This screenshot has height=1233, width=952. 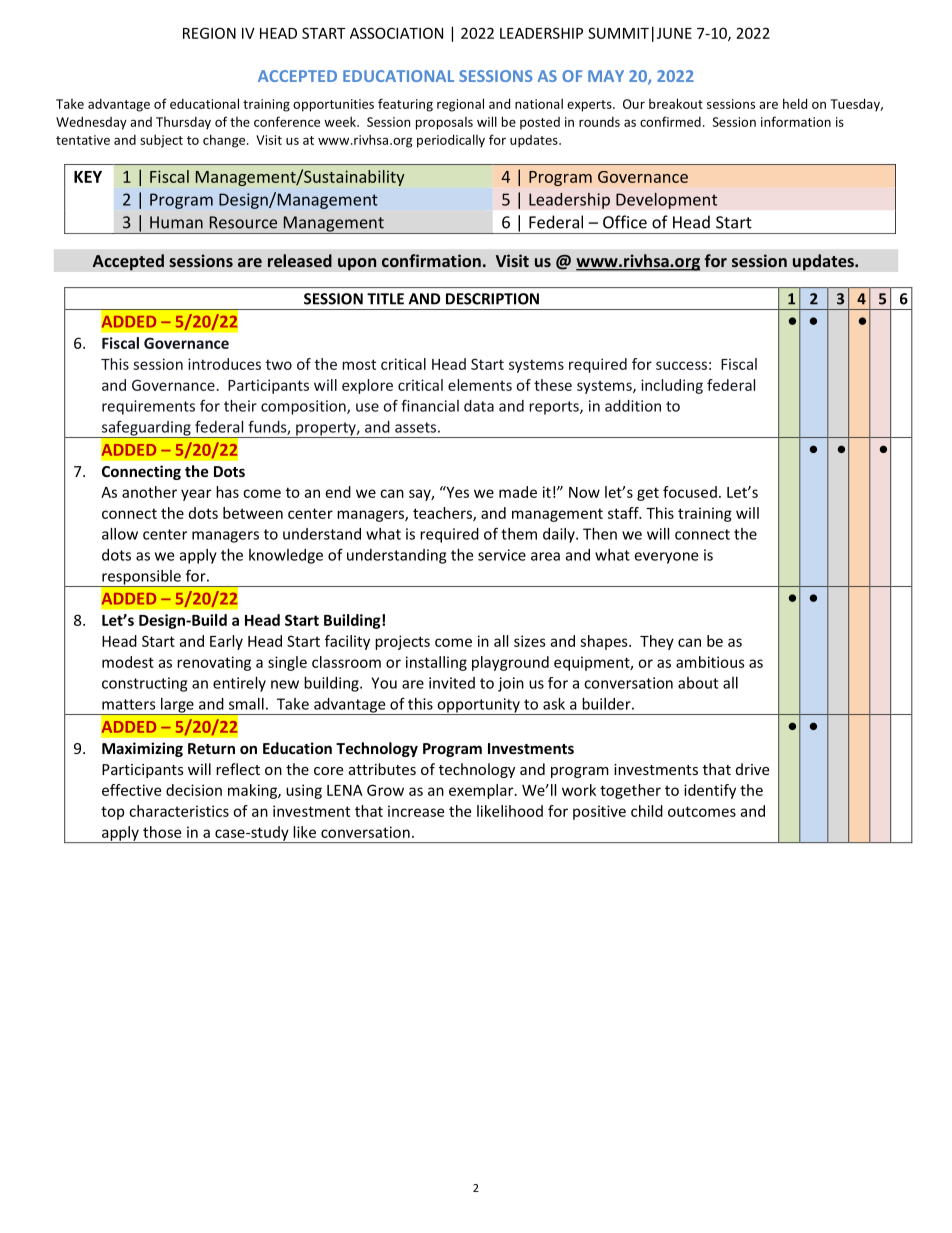 What do you see at coordinates (416, 811) in the screenshot?
I see `increase` at bounding box center [416, 811].
